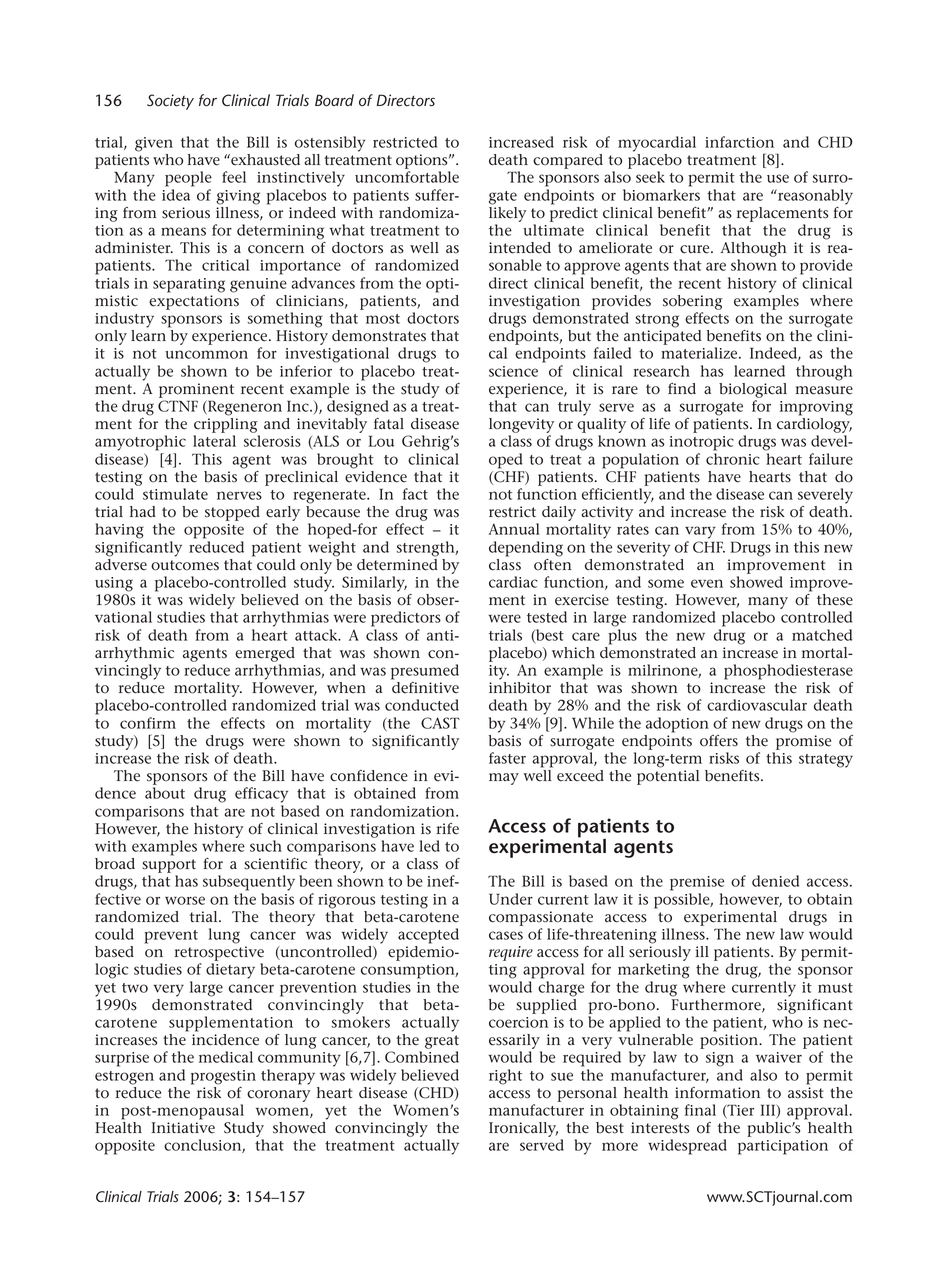 The image size is (952, 1270). I want to click on uncomfortable, so click(407, 177).
